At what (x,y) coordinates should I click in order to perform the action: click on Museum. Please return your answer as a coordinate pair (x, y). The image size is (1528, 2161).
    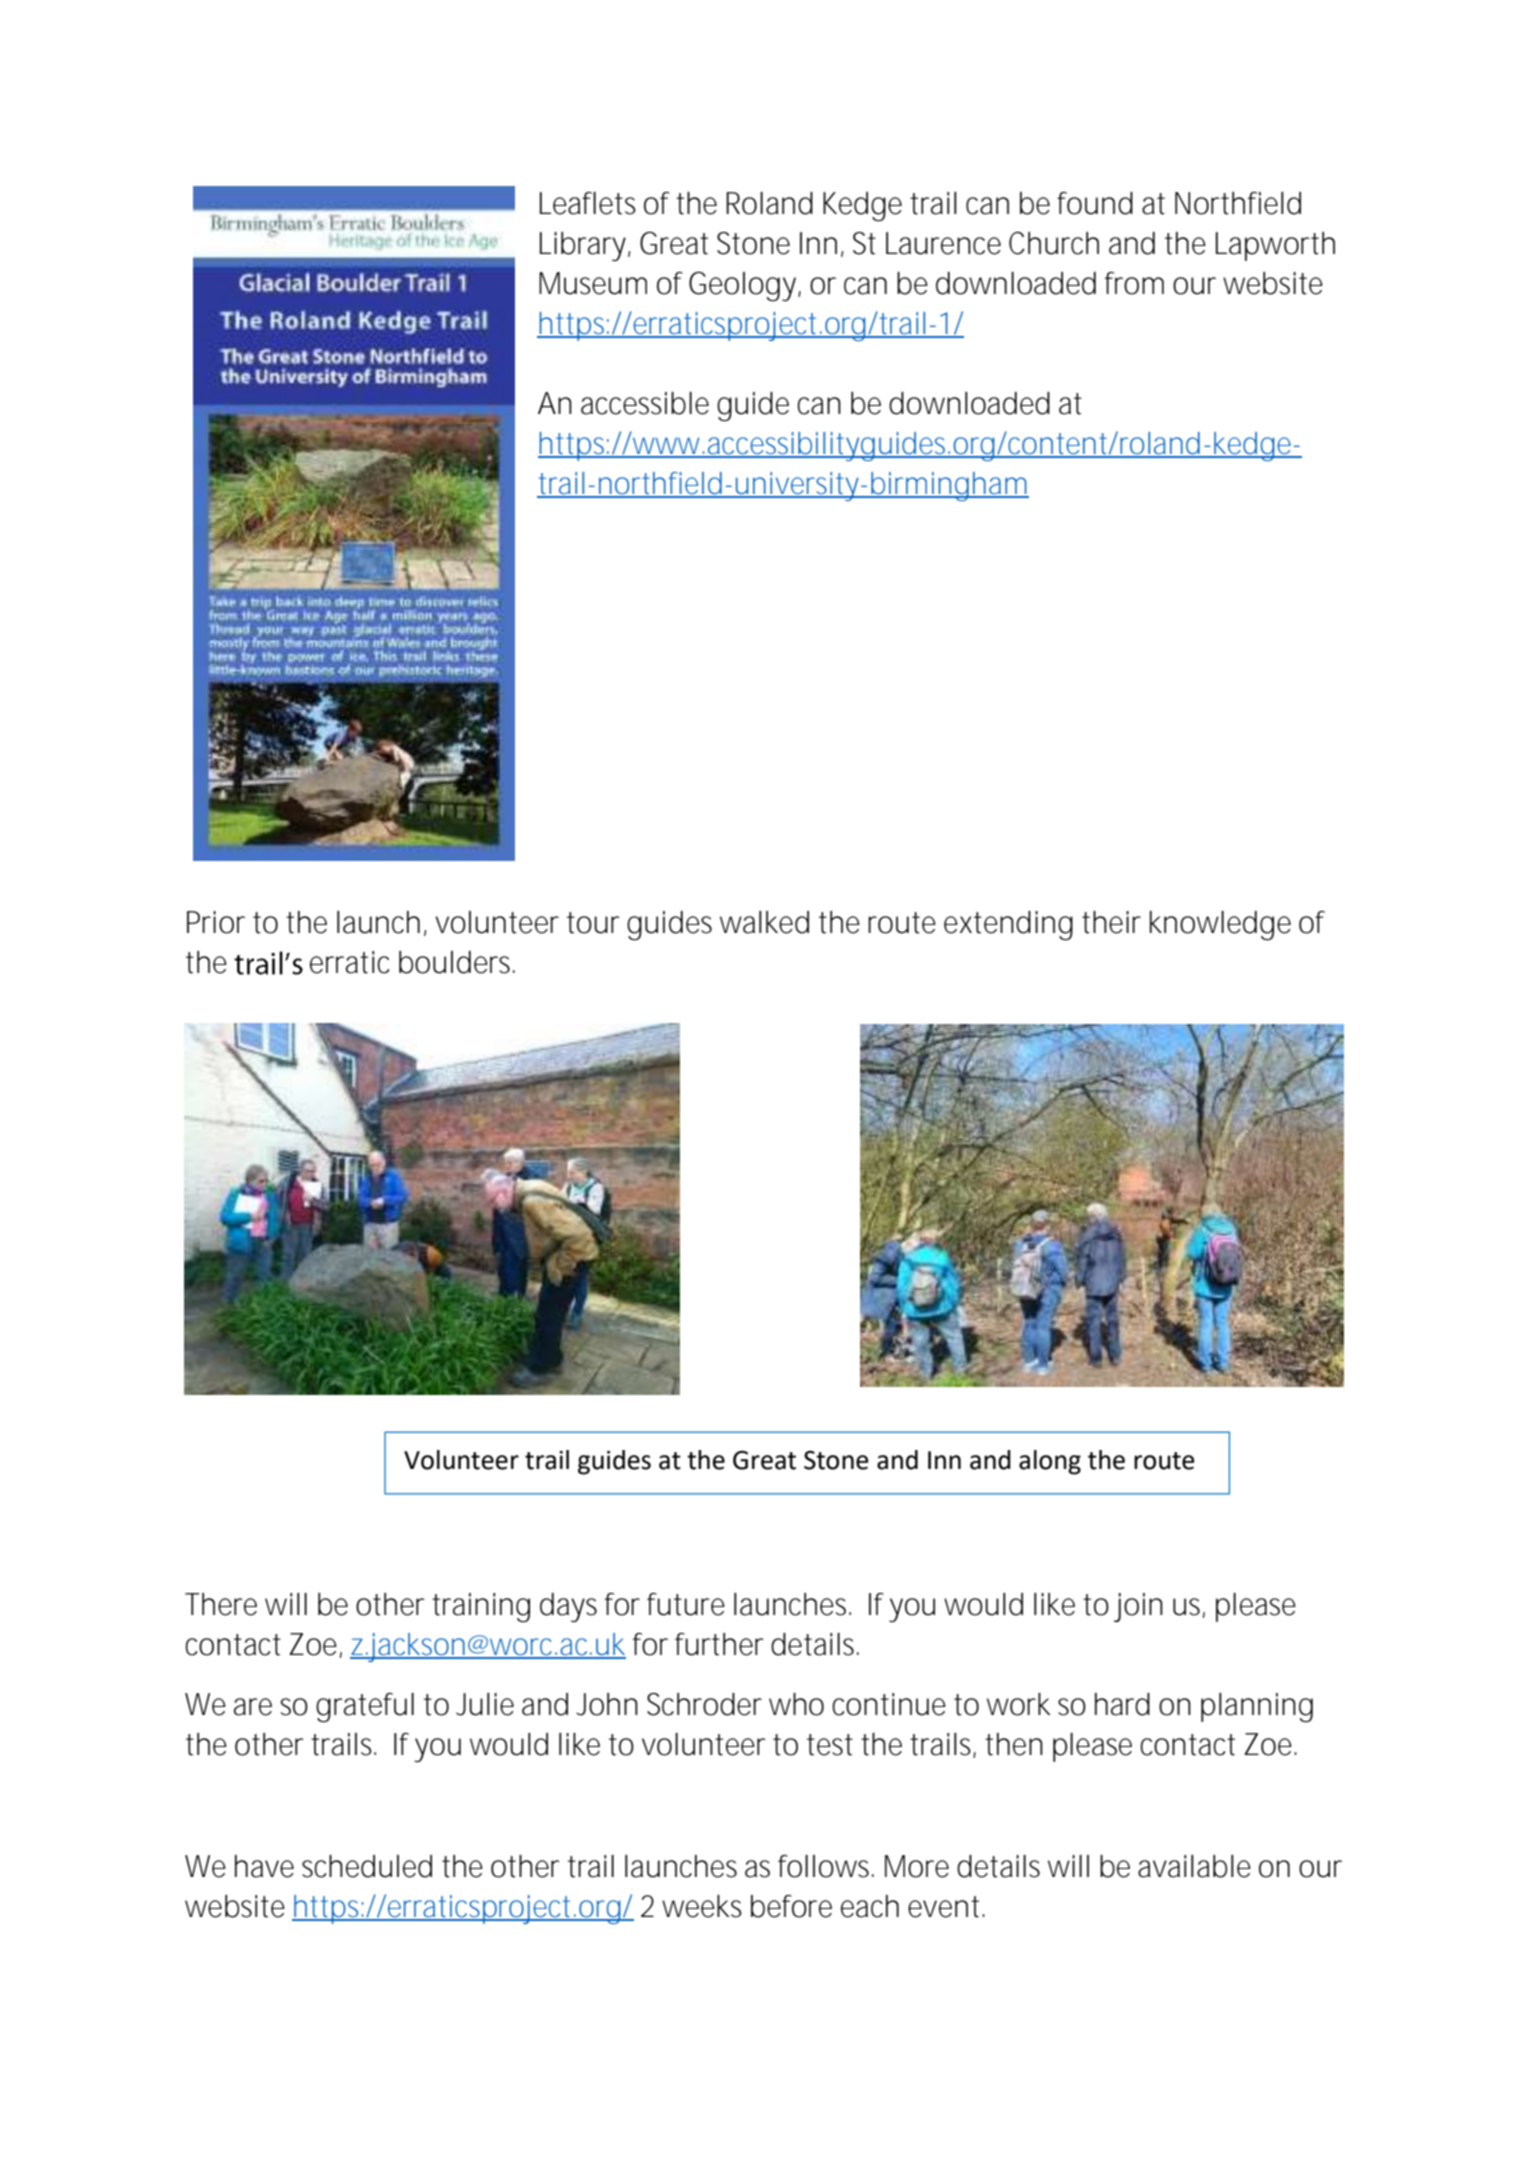
    Looking at the image, I should click on (593, 283).
